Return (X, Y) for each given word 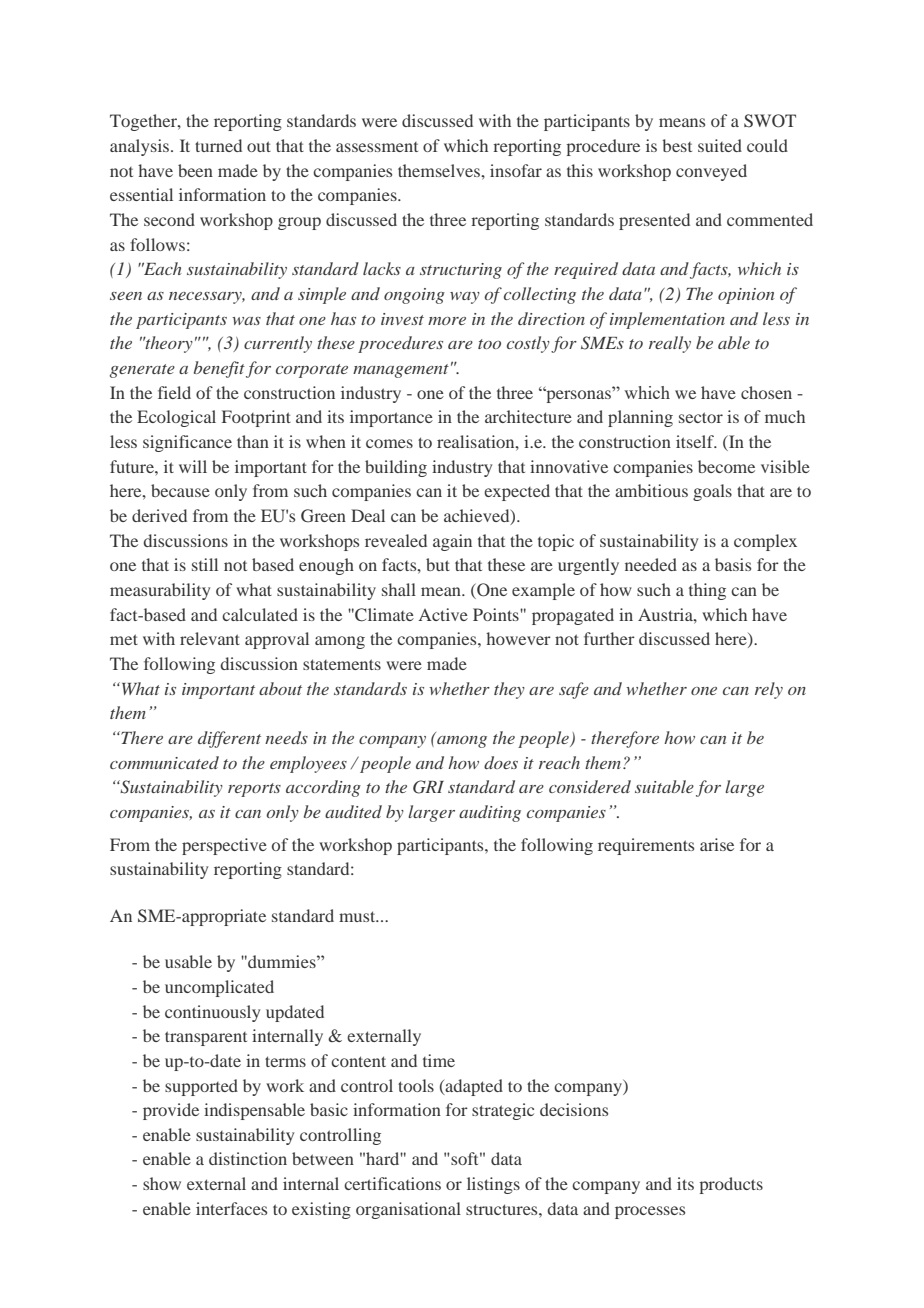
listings (493, 1185)
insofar (516, 170)
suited (720, 145)
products (731, 1185)
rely (769, 690)
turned (218, 145)
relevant (210, 638)
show (162, 1183)
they (509, 690)
